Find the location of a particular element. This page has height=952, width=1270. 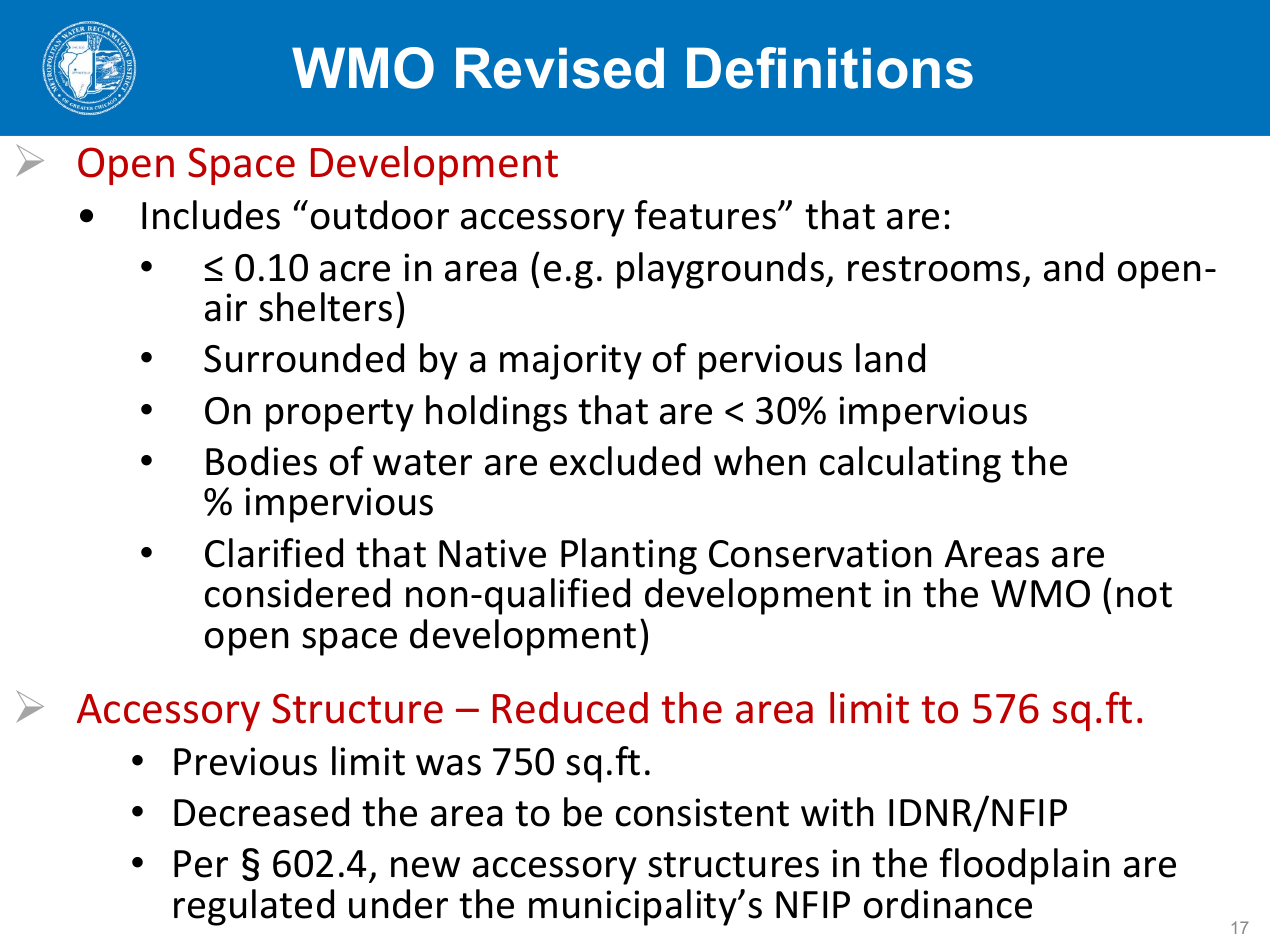

consistent is located at coordinates (702, 812).
